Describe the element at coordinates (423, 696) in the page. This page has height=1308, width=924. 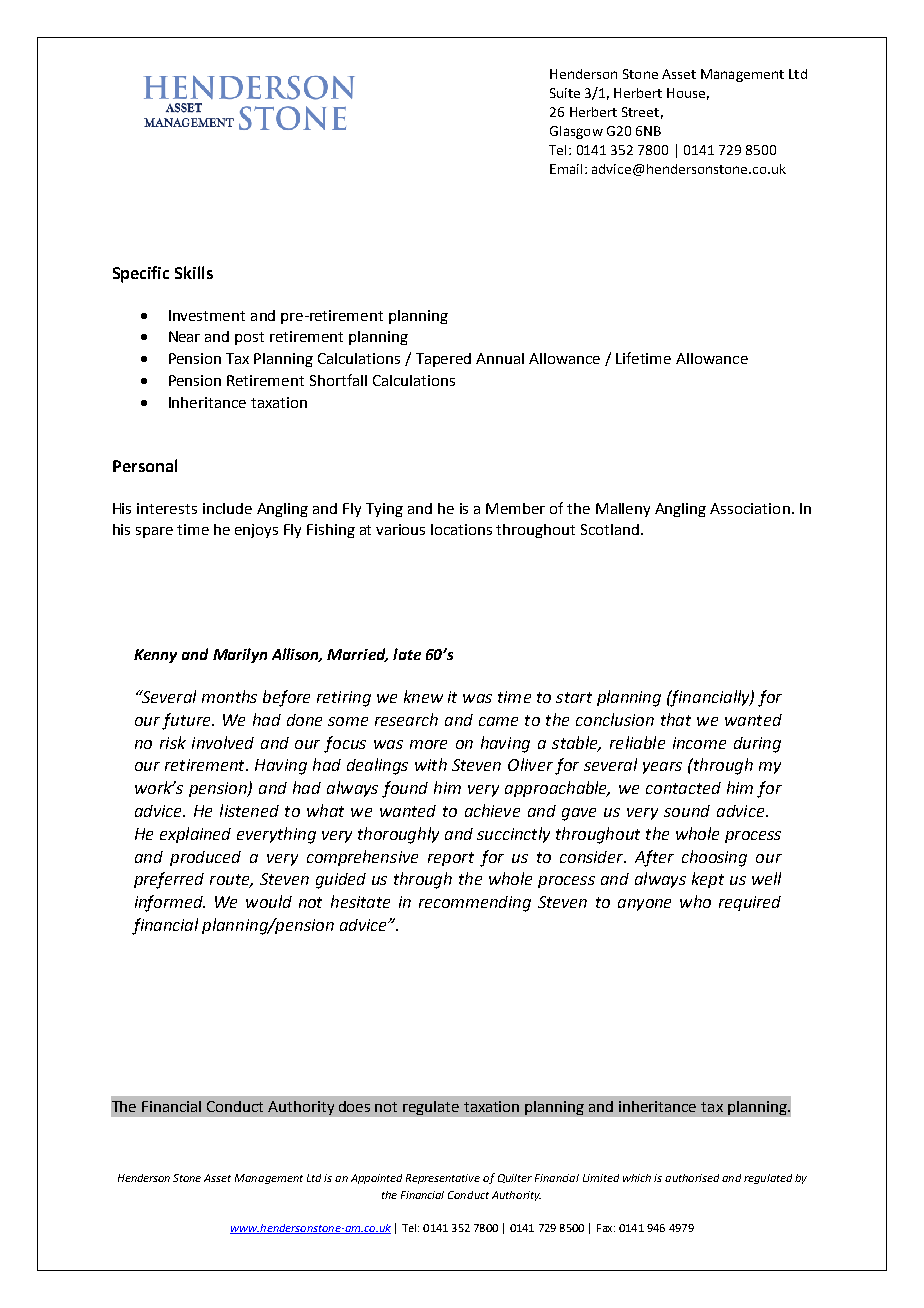
I see `knew` at that location.
